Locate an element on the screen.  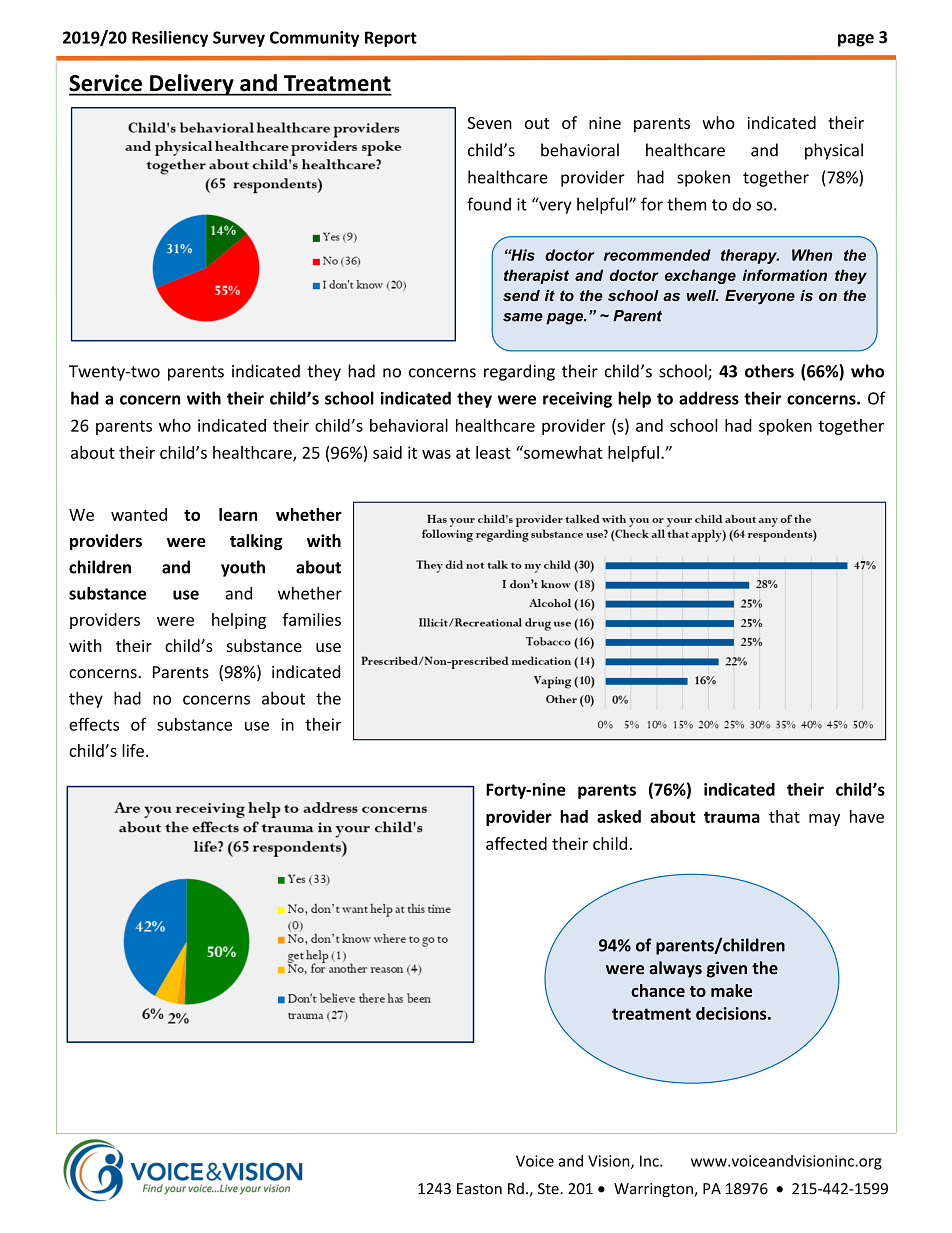
that is located at coordinates (784, 816).
